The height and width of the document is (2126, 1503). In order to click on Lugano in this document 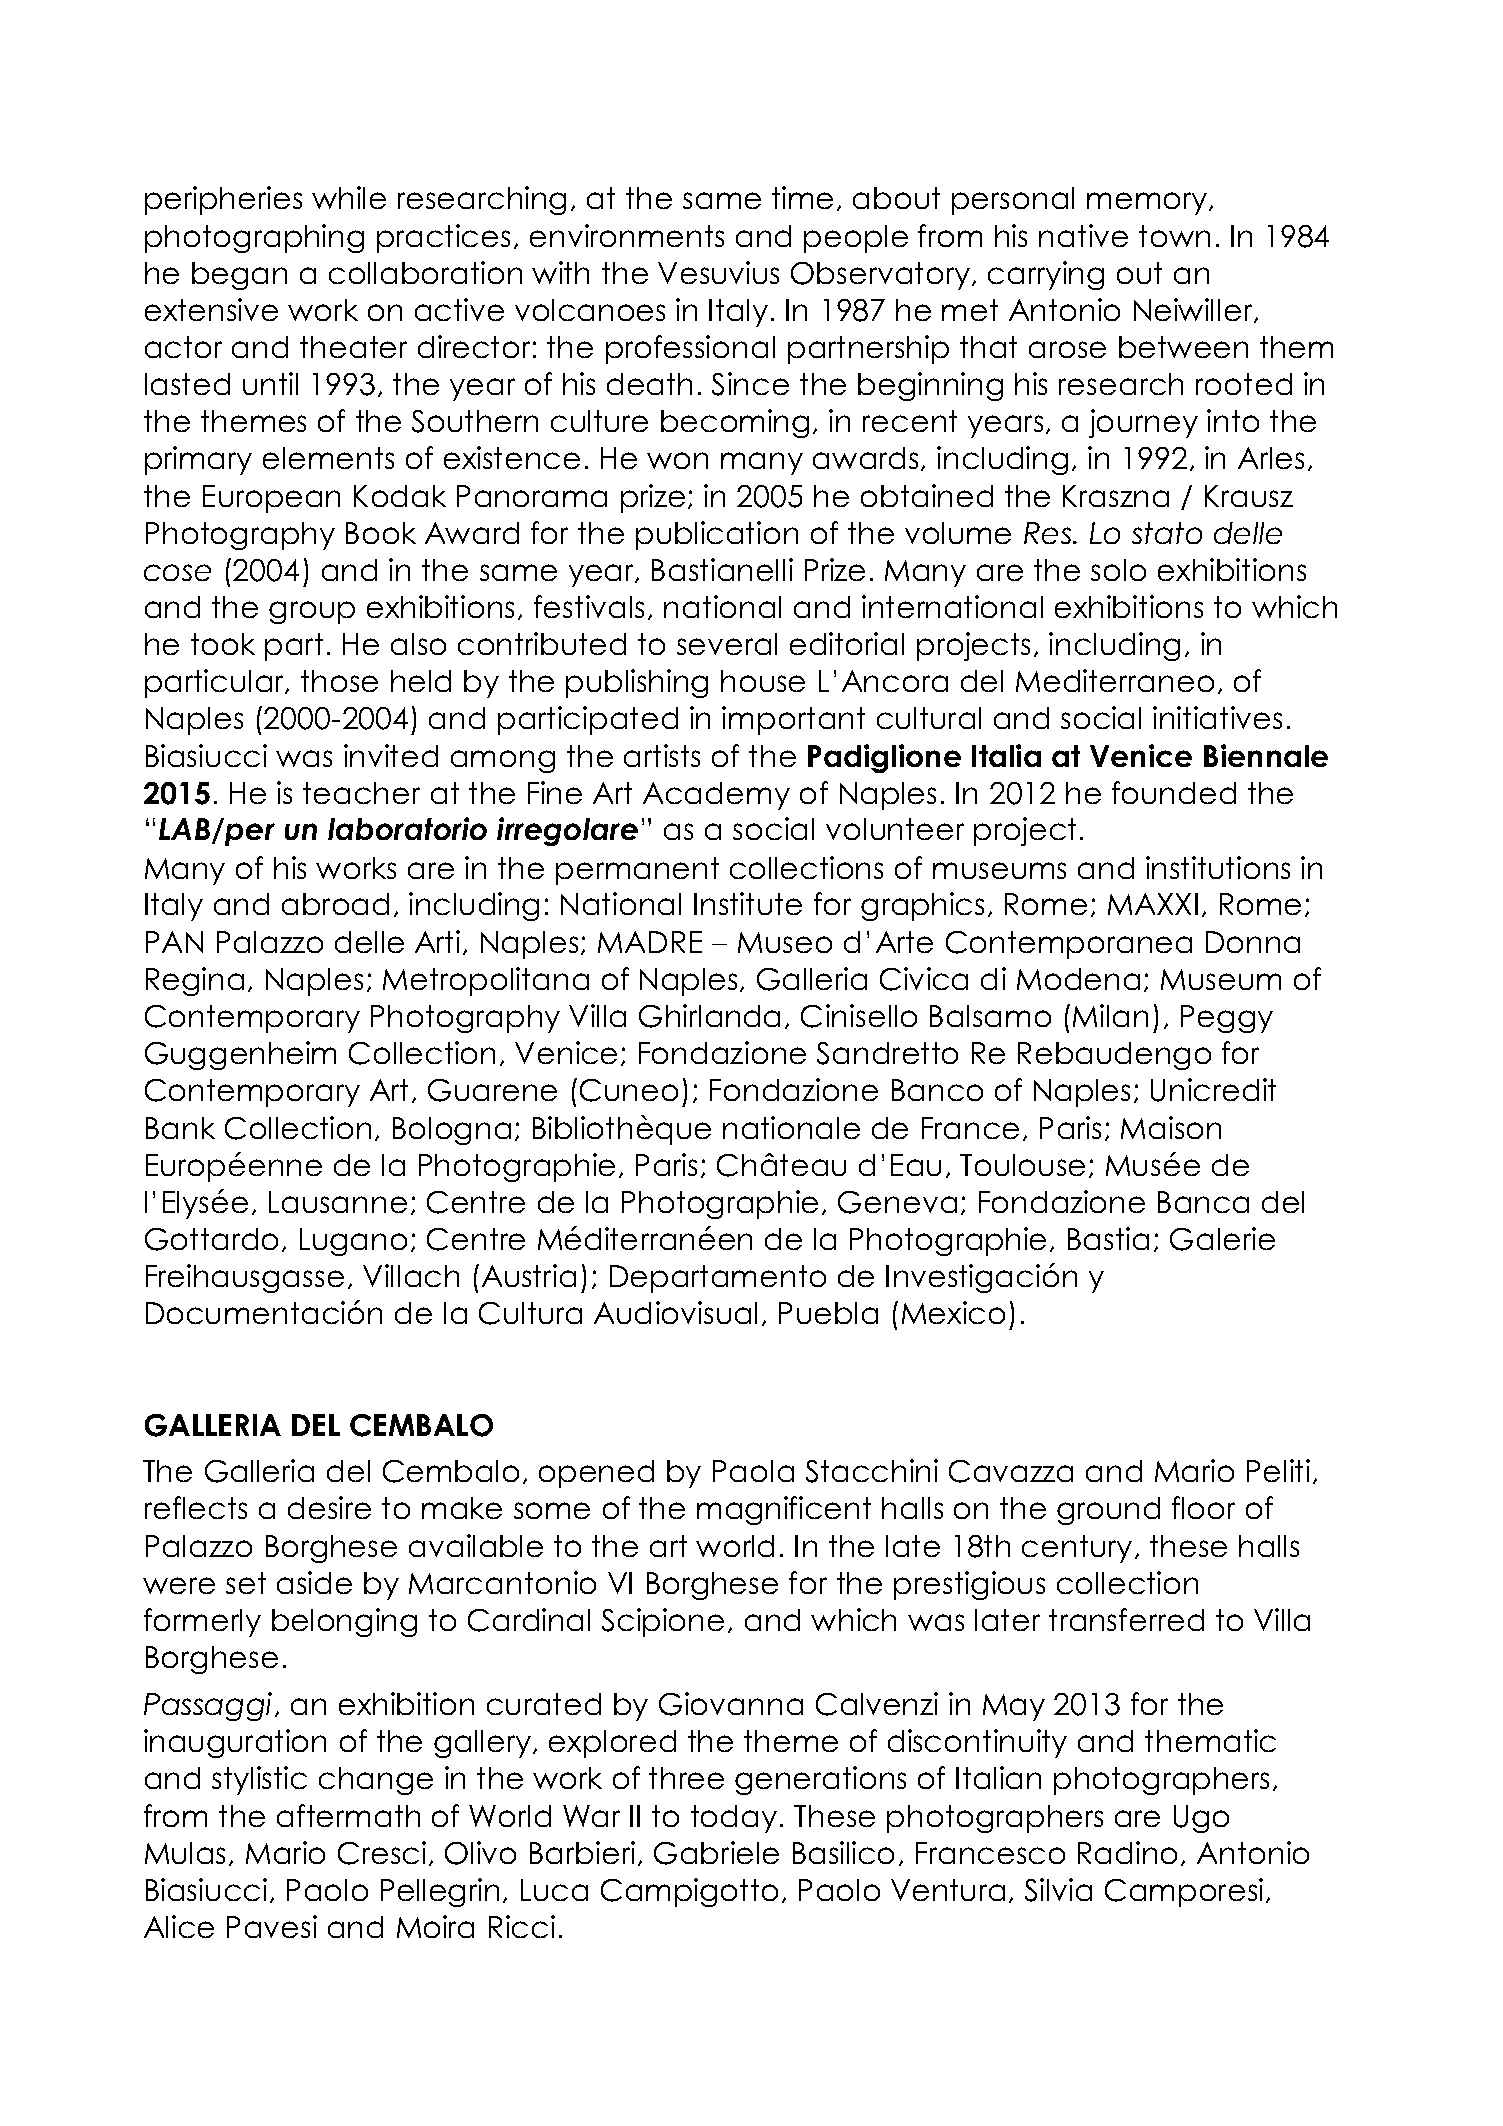, I will do `click(353, 1242)`.
